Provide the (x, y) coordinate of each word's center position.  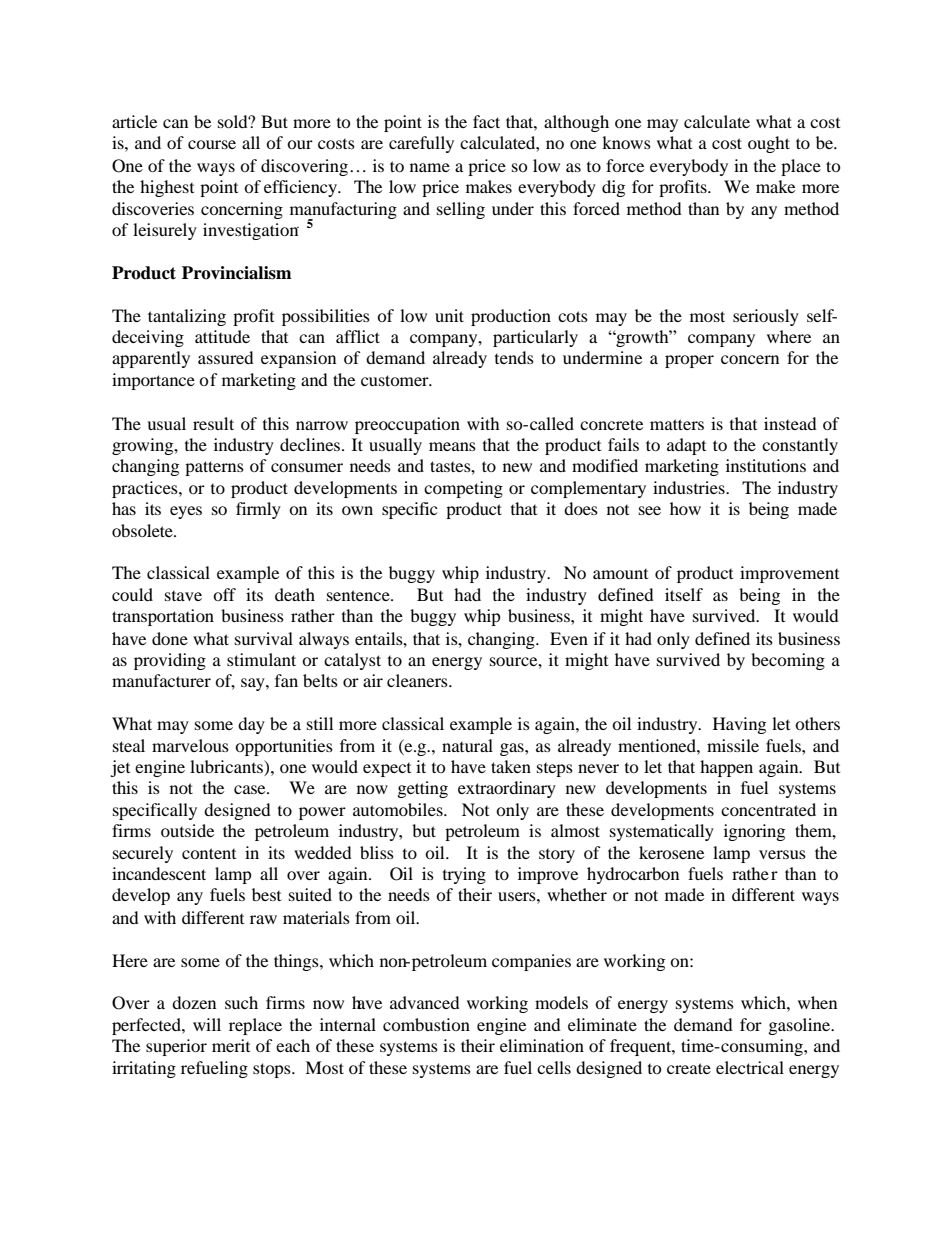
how (685, 508)
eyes (186, 512)
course (212, 144)
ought (769, 144)
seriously (766, 317)
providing (170, 661)
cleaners (418, 680)
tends (514, 357)
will (207, 1024)
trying (464, 875)
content (209, 853)
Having (739, 725)
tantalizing (187, 317)
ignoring (754, 832)
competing (463, 489)
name (430, 167)
